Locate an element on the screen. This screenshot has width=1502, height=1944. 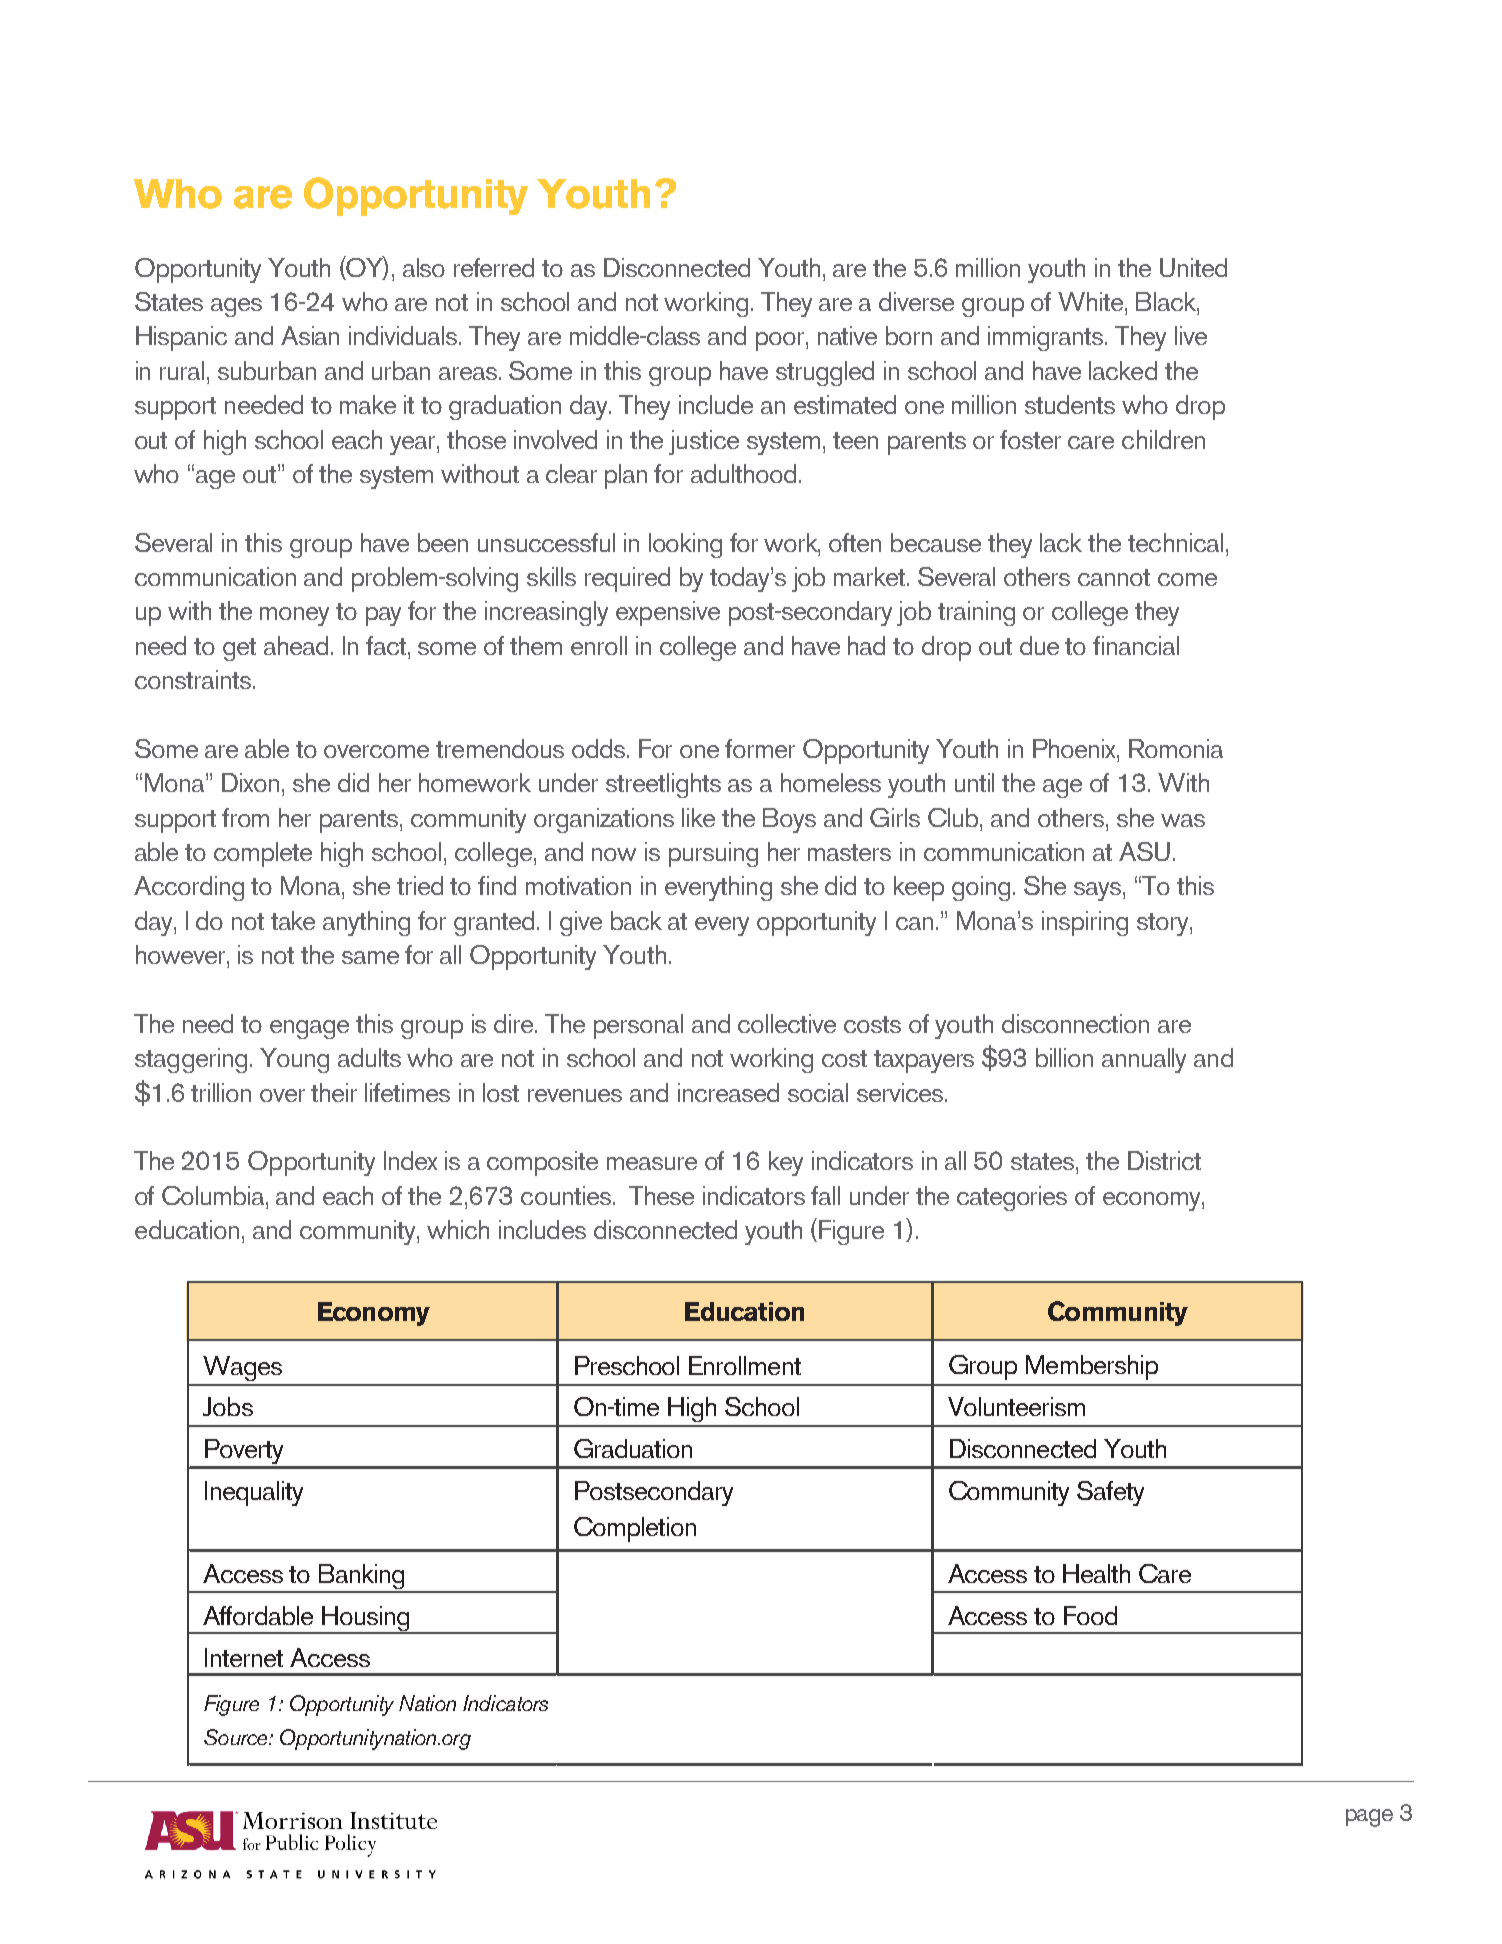
Dixon is located at coordinates (250, 782).
